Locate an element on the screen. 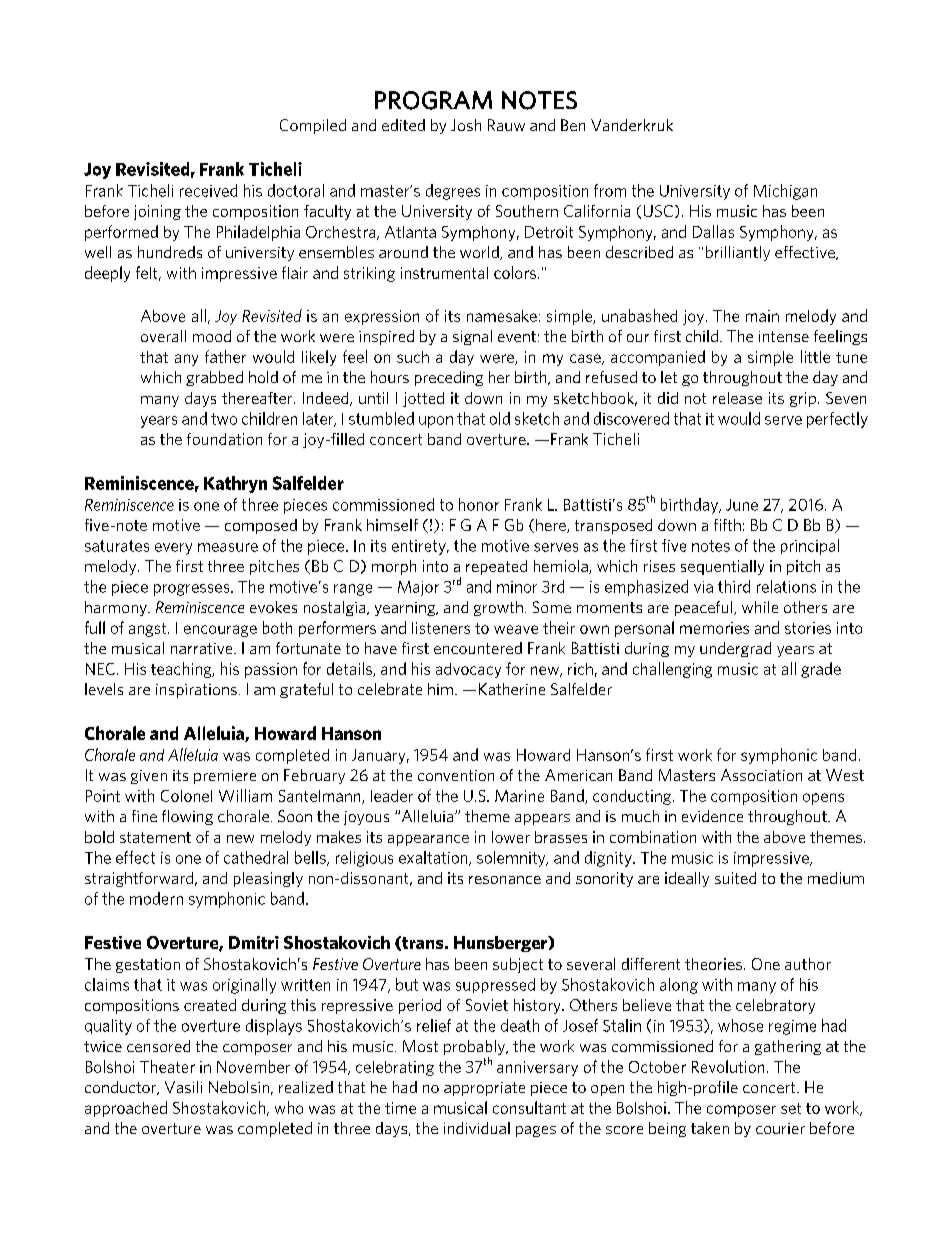  statement is located at coordinates (155, 837).
